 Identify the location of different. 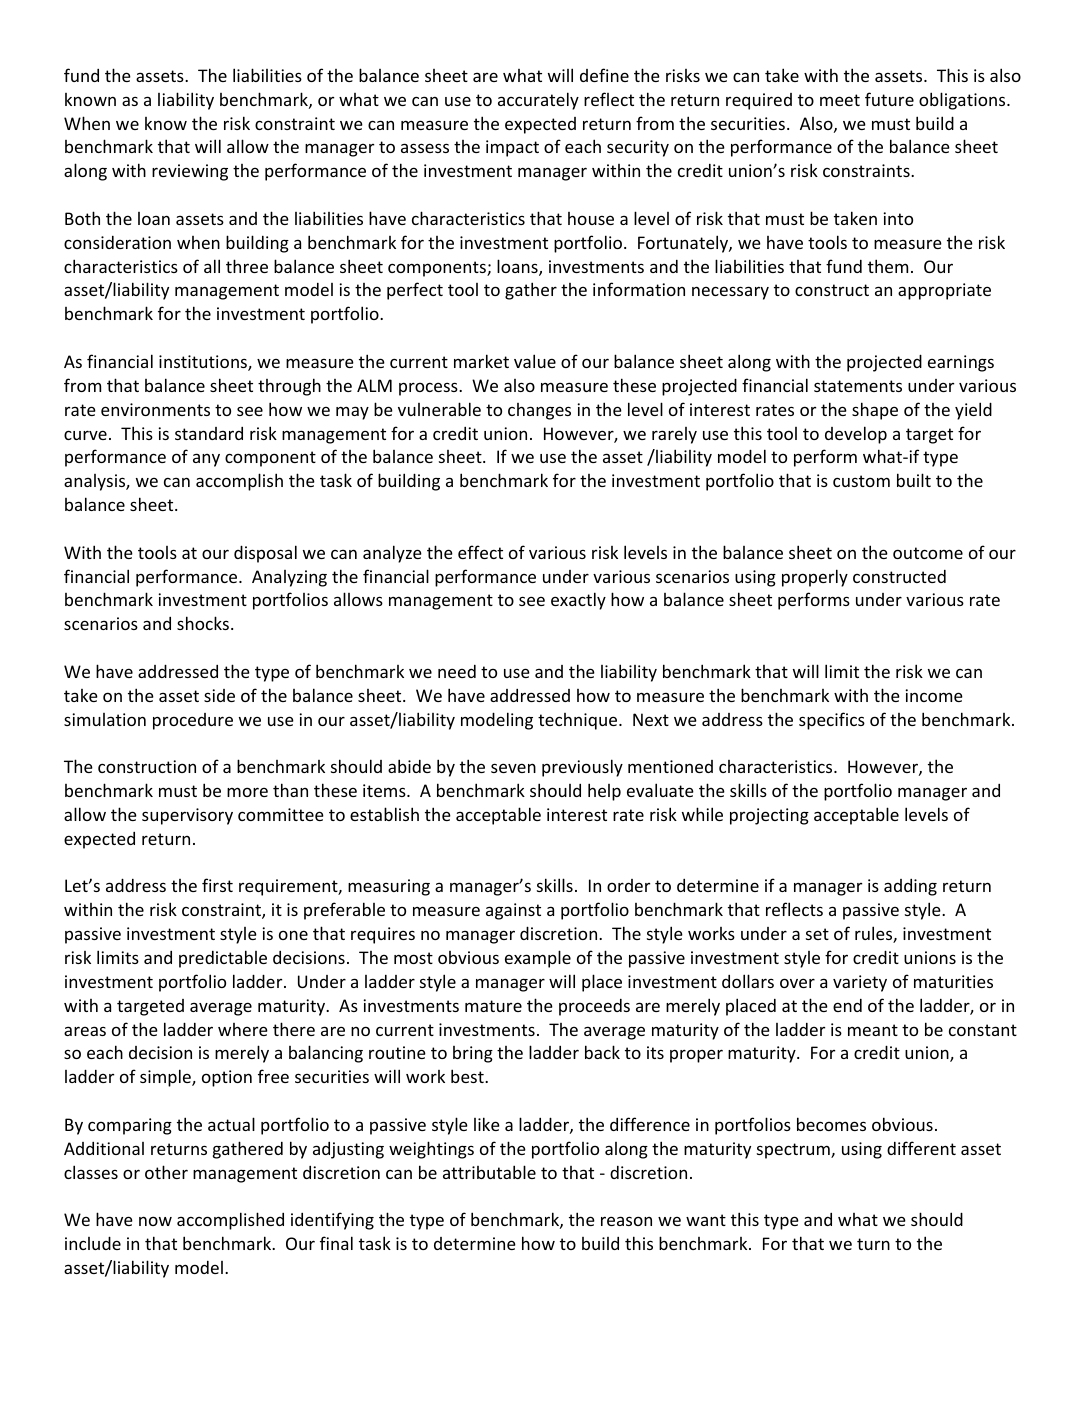
(921, 1148).
